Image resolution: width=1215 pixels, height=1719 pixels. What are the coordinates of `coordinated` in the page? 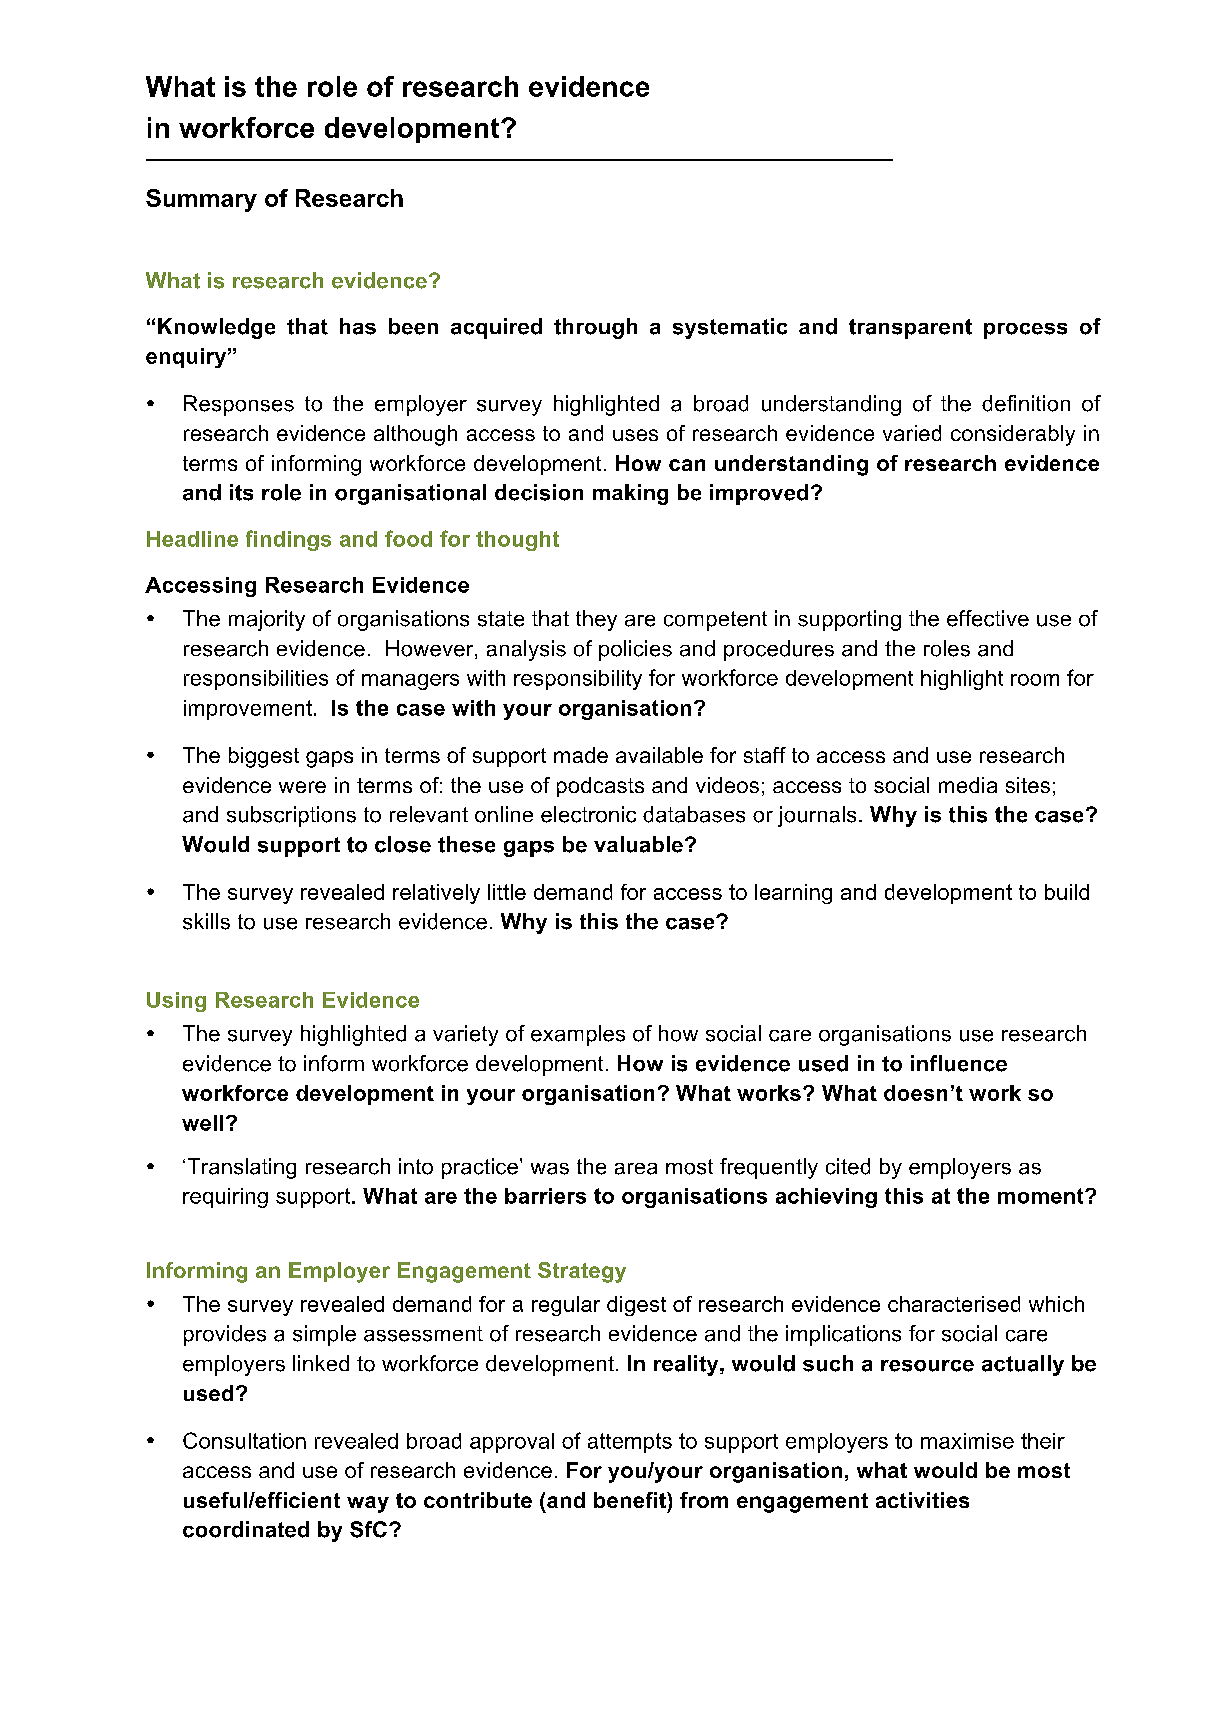 It's located at (246, 1529).
